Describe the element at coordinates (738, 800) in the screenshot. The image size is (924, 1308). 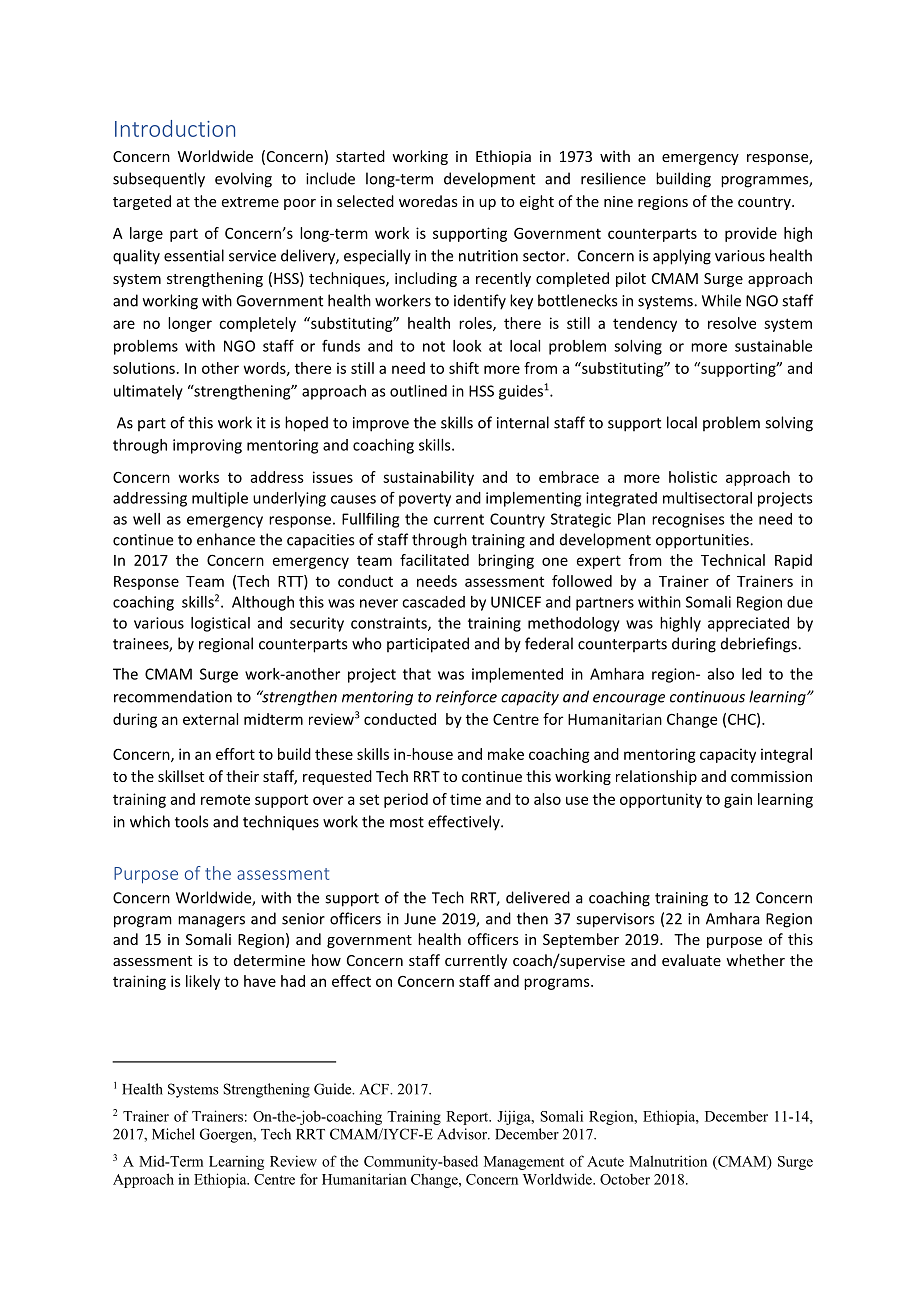
I see `gain` at that location.
